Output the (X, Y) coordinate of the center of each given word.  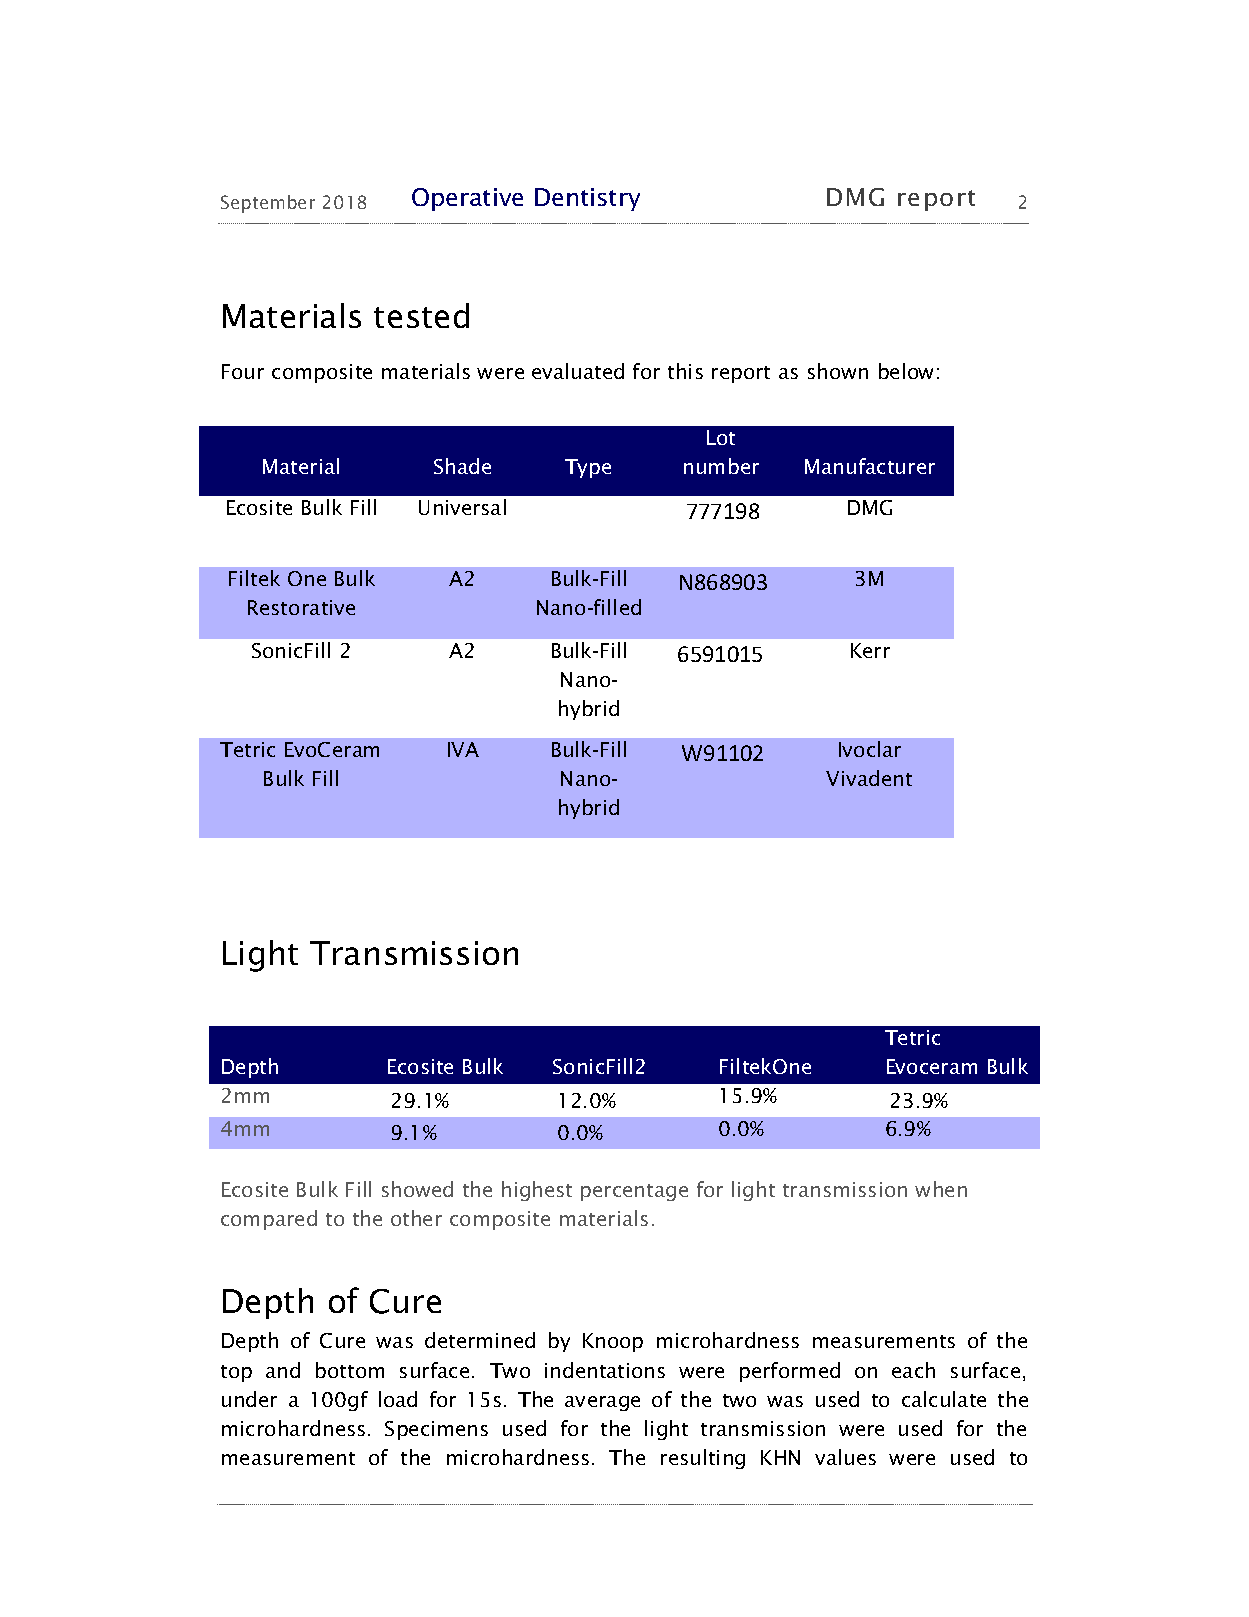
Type (588, 468)
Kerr (870, 650)
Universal (462, 507)
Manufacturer (870, 466)
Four (243, 371)
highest (537, 1191)
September (268, 204)
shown (838, 371)
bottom (350, 1370)
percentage (634, 1192)
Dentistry (587, 199)
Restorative (301, 607)
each (913, 1370)
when (941, 1189)
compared (269, 1220)
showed (417, 1189)
